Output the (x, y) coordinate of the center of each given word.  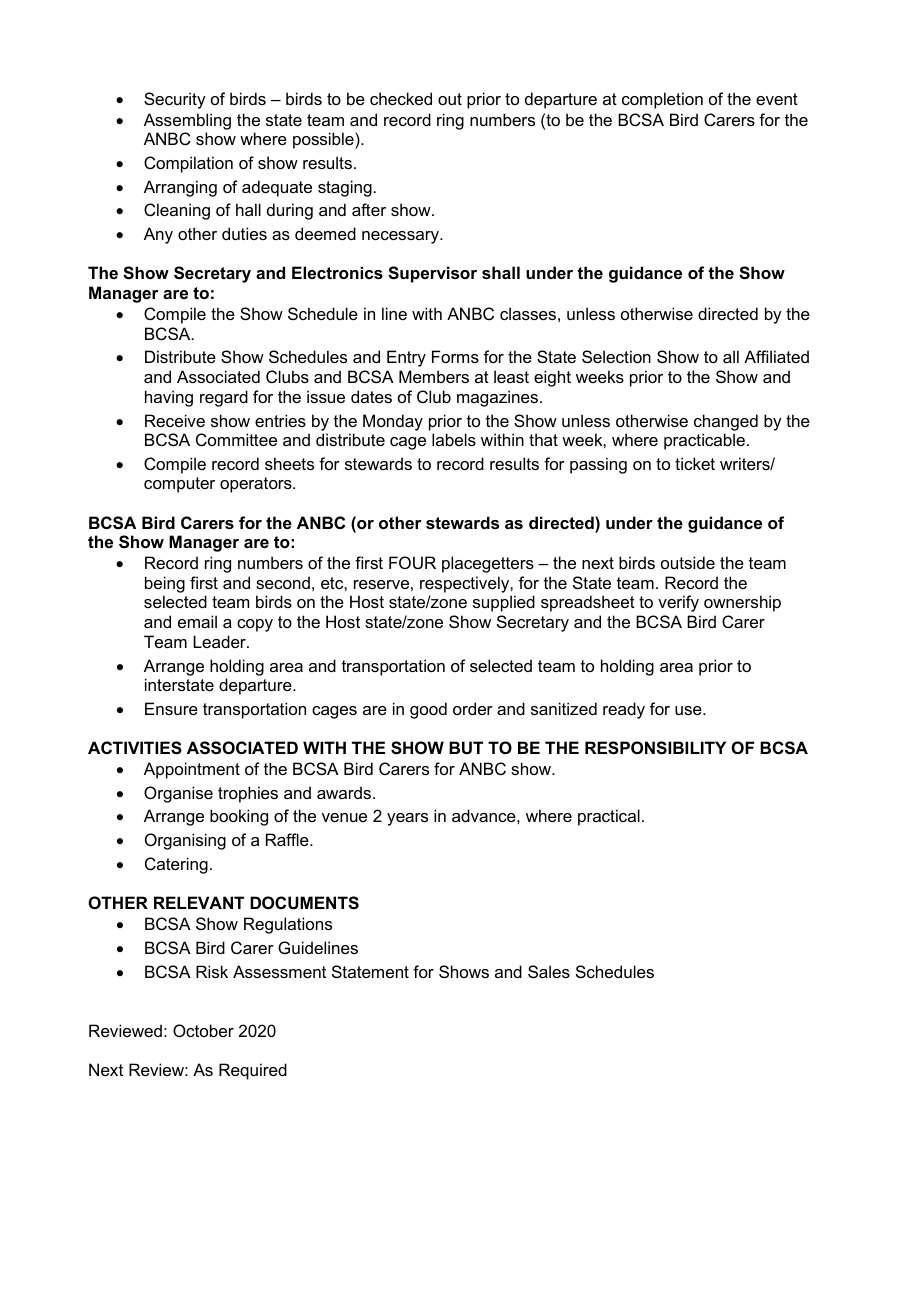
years (407, 819)
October (203, 1030)
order (473, 708)
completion (662, 100)
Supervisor (432, 274)
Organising (185, 841)
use (689, 710)
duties (244, 233)
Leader (220, 641)
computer (179, 485)
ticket (695, 463)
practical (609, 817)
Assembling (187, 121)
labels (454, 439)
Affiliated (776, 356)
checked (401, 98)
